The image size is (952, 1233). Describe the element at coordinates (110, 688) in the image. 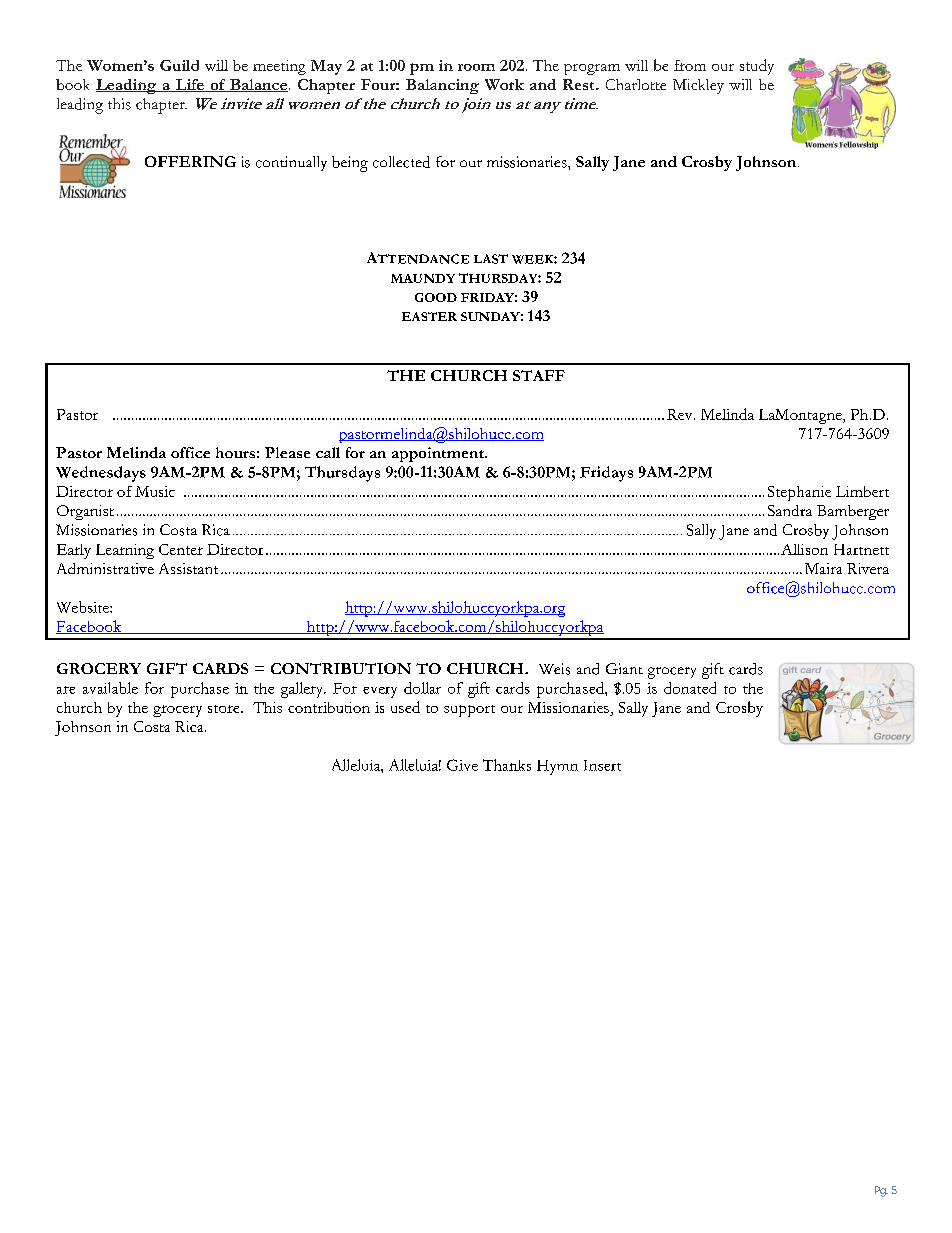

I see `available` at that location.
